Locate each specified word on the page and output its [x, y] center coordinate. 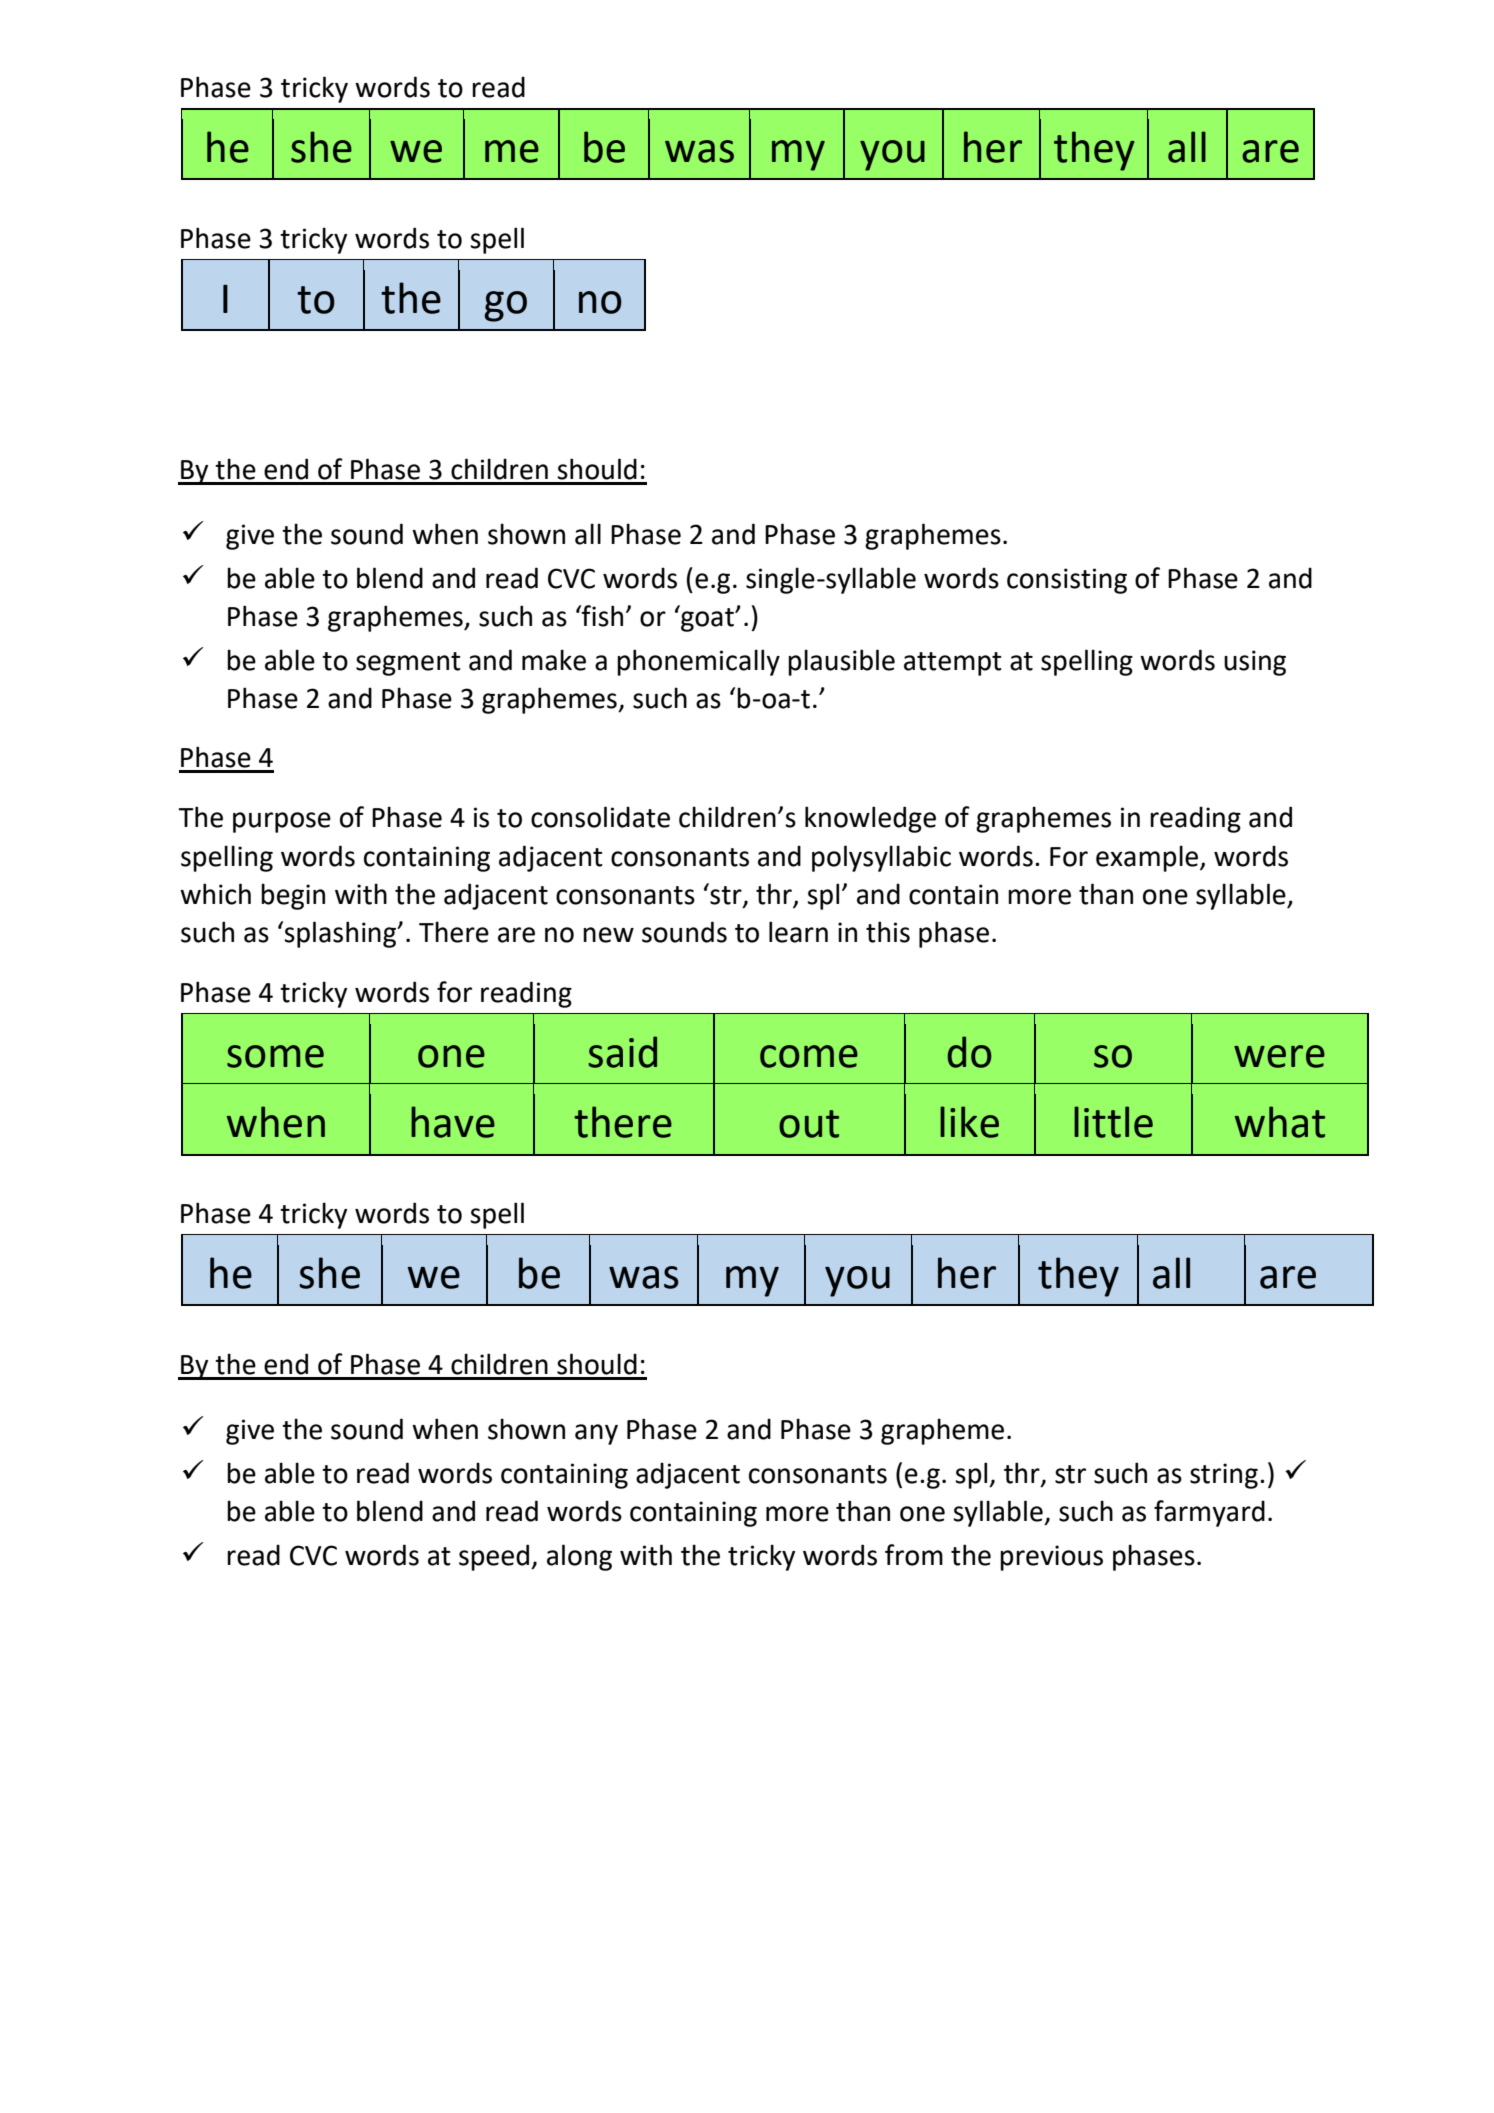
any [596, 1434]
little [1113, 1122]
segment [408, 664]
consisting [1067, 581]
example [1148, 858]
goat [707, 619]
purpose [282, 822]
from [914, 1555]
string [1224, 1476]
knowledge [870, 819]
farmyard [1209, 1513]
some [275, 1056]
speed [495, 1557]
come [809, 1056]
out [809, 1124]
